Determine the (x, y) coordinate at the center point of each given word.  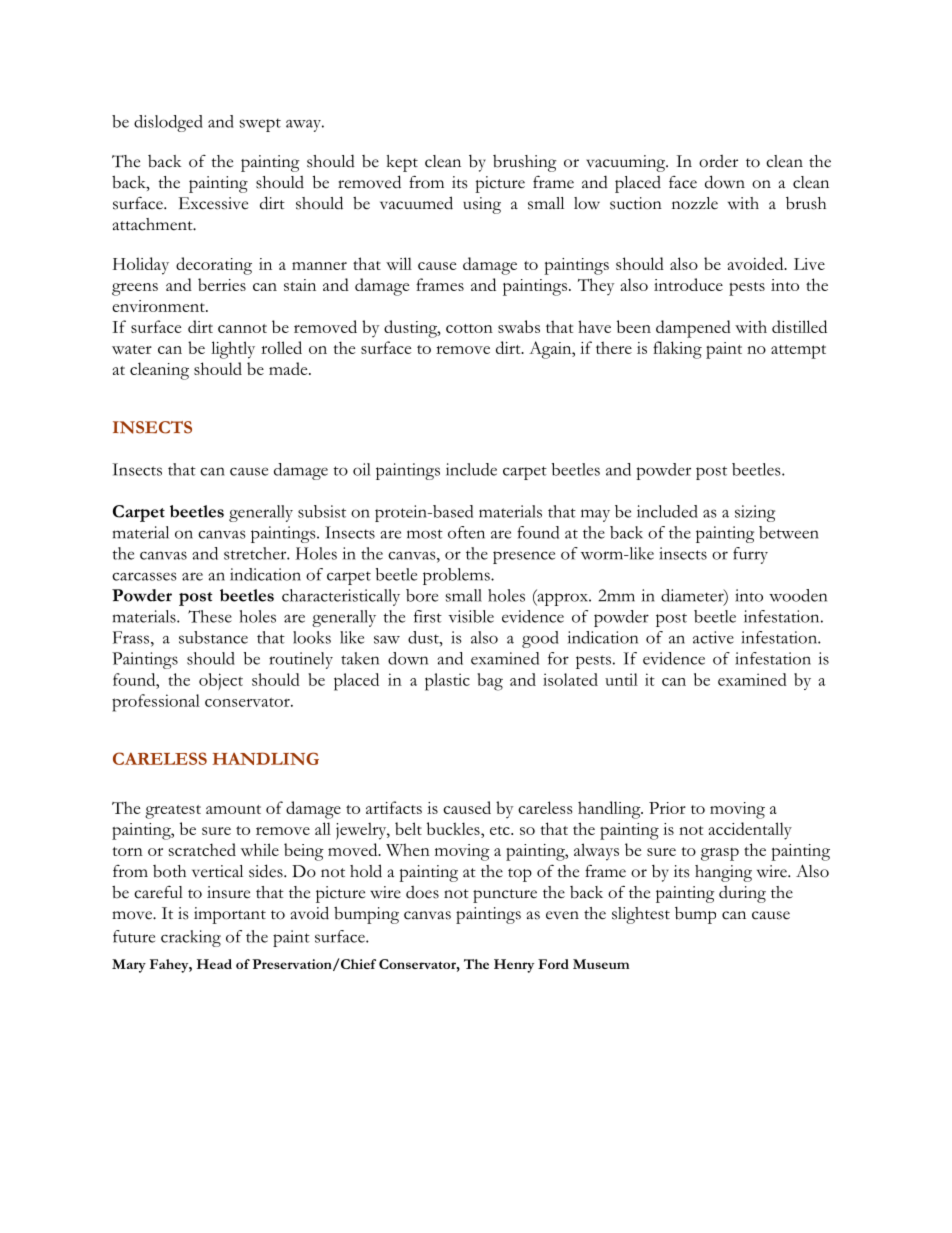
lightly (233, 350)
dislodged (168, 123)
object (221, 681)
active (713, 637)
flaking (677, 350)
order (718, 161)
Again (551, 350)
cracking (191, 938)
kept (402, 163)
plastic (447, 682)
